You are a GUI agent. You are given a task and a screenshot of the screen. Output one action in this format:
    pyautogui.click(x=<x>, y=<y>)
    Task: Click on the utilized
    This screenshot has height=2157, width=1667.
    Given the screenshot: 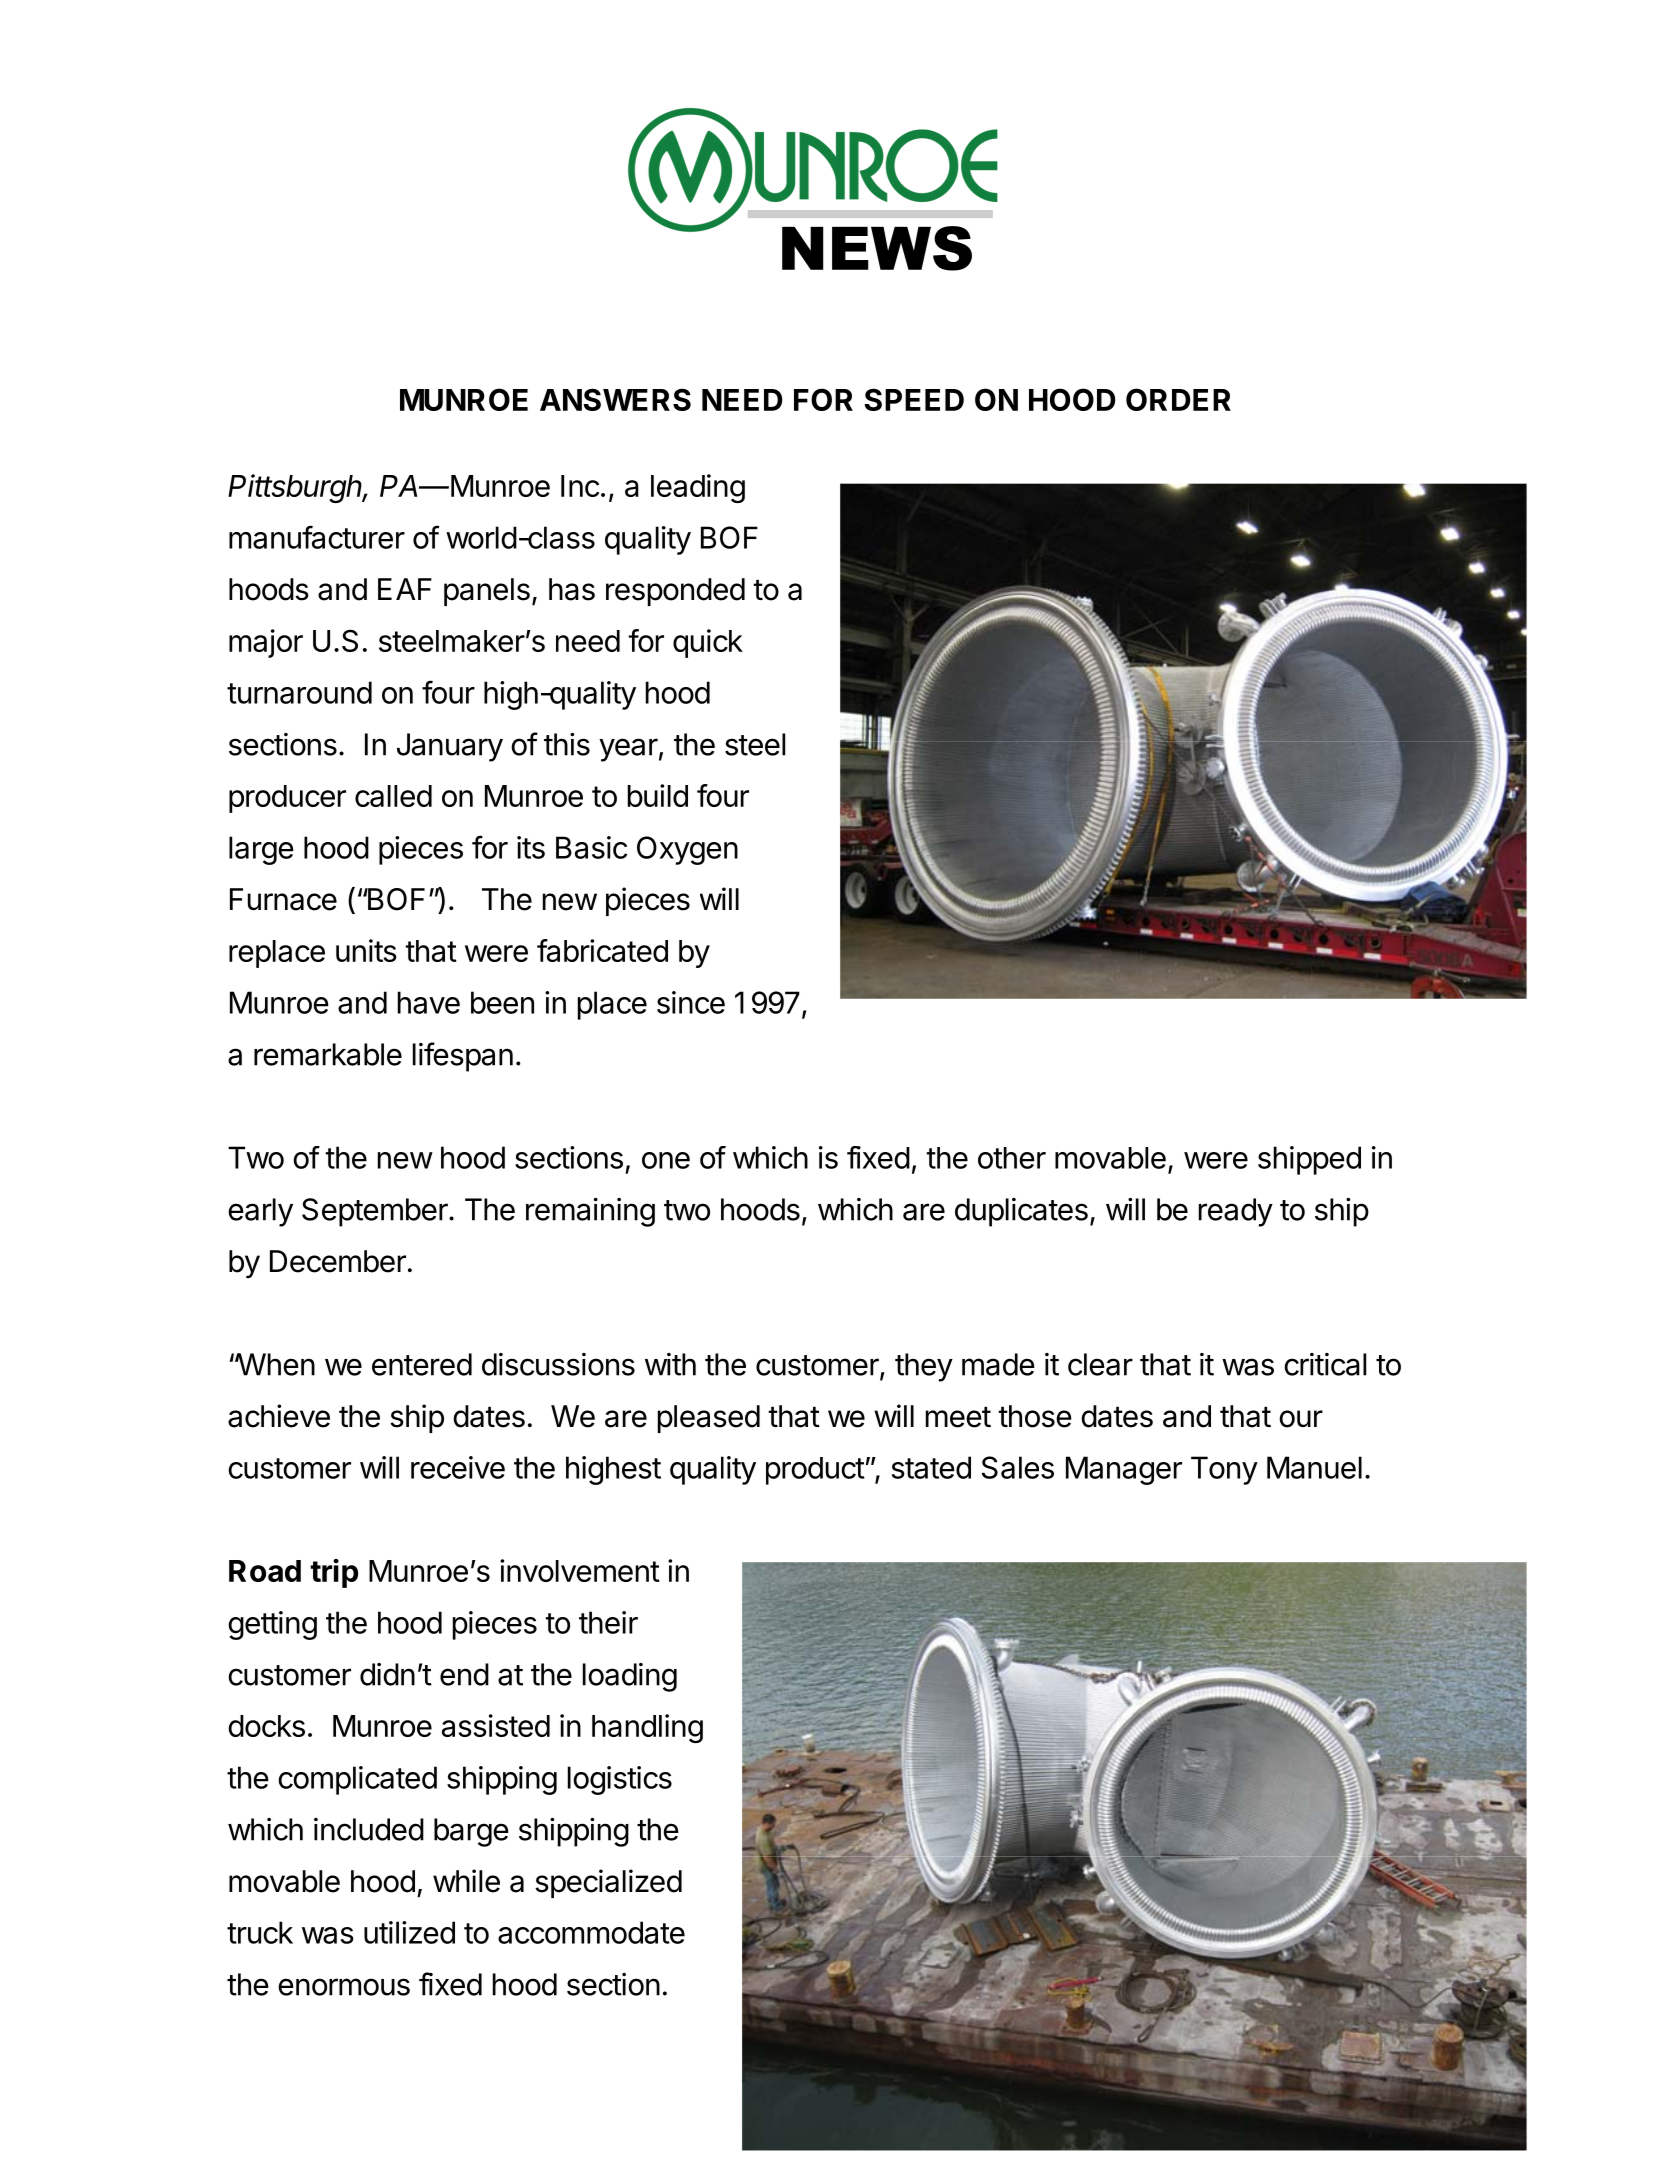 What is the action you would take?
    pyautogui.click(x=409, y=1932)
